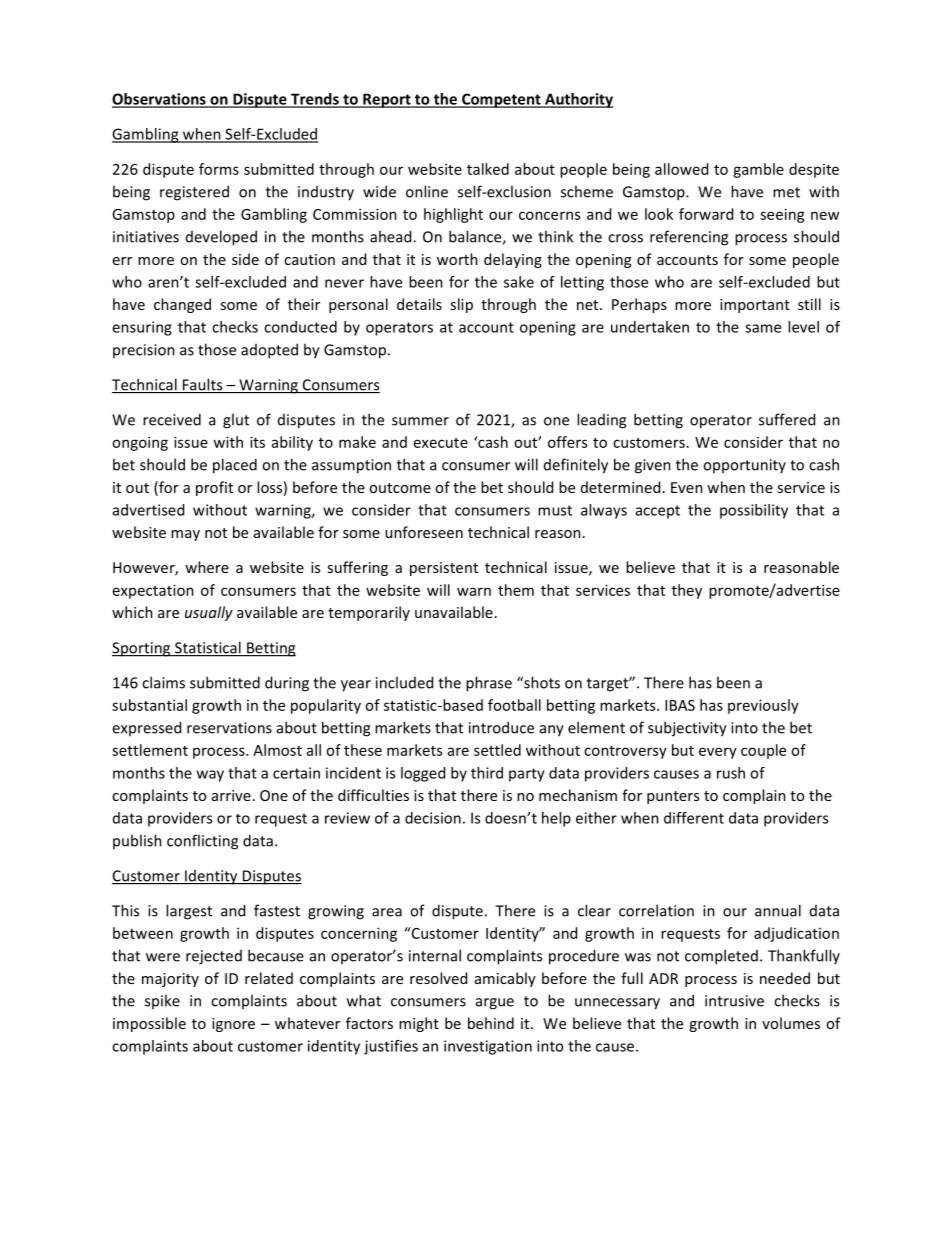 The width and height of the image is (952, 1233). I want to click on ignore, so click(233, 1025).
